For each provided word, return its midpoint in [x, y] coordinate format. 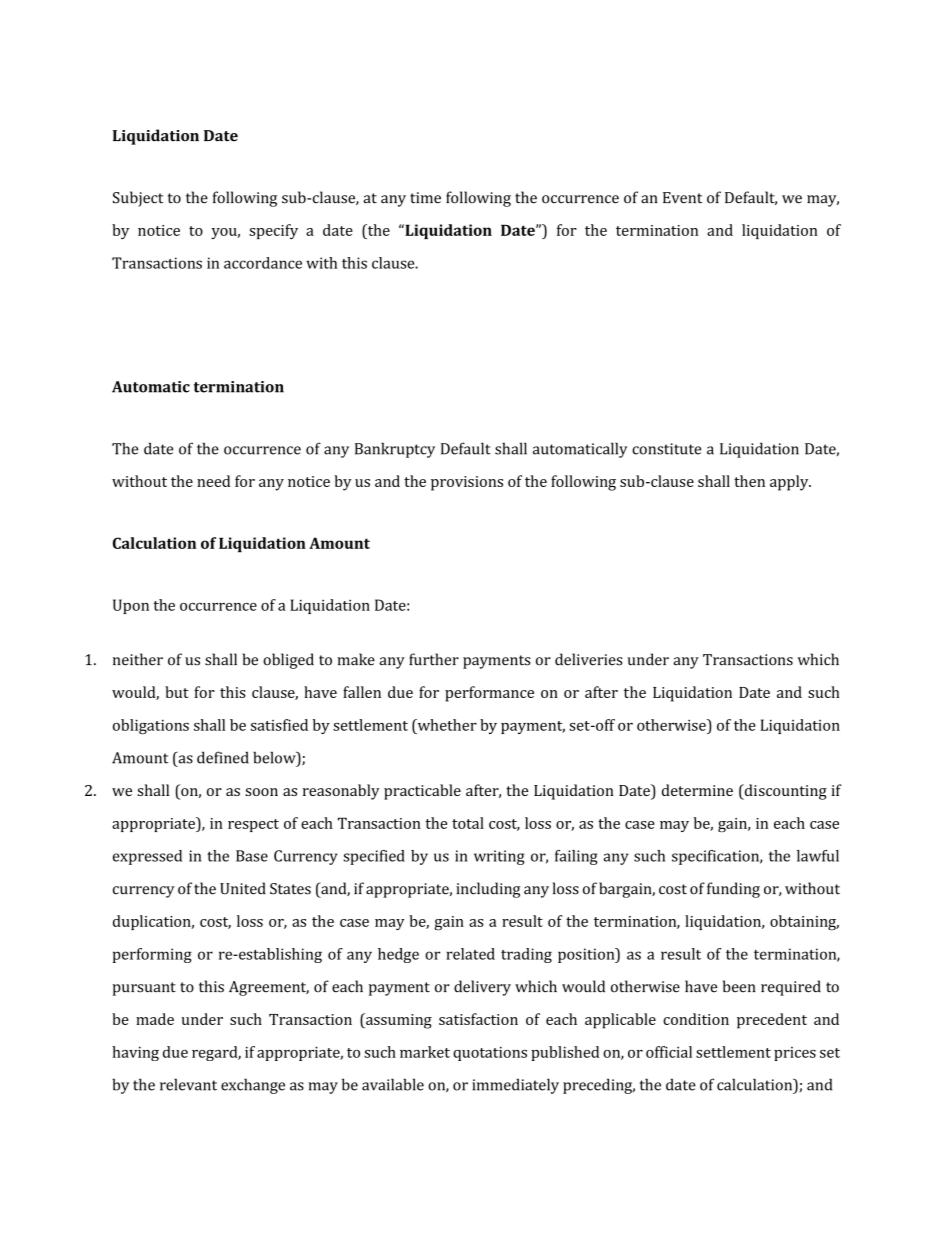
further [434, 659]
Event [682, 198]
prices [795, 1054]
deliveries [588, 659]
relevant [188, 1084]
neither [138, 659]
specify [273, 231]
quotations [490, 1053]
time [425, 198]
